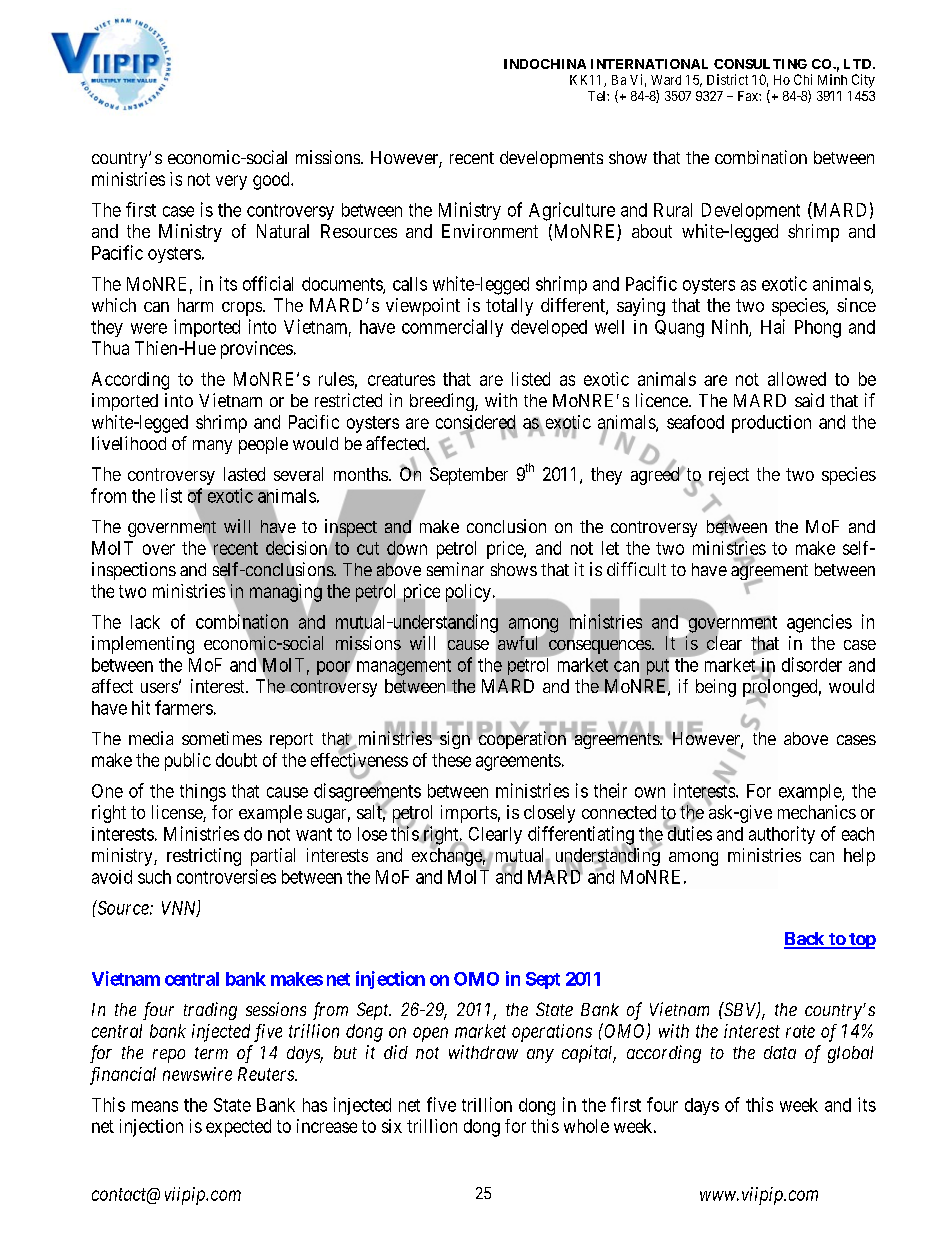  I want to click on six, so click(392, 1126).
